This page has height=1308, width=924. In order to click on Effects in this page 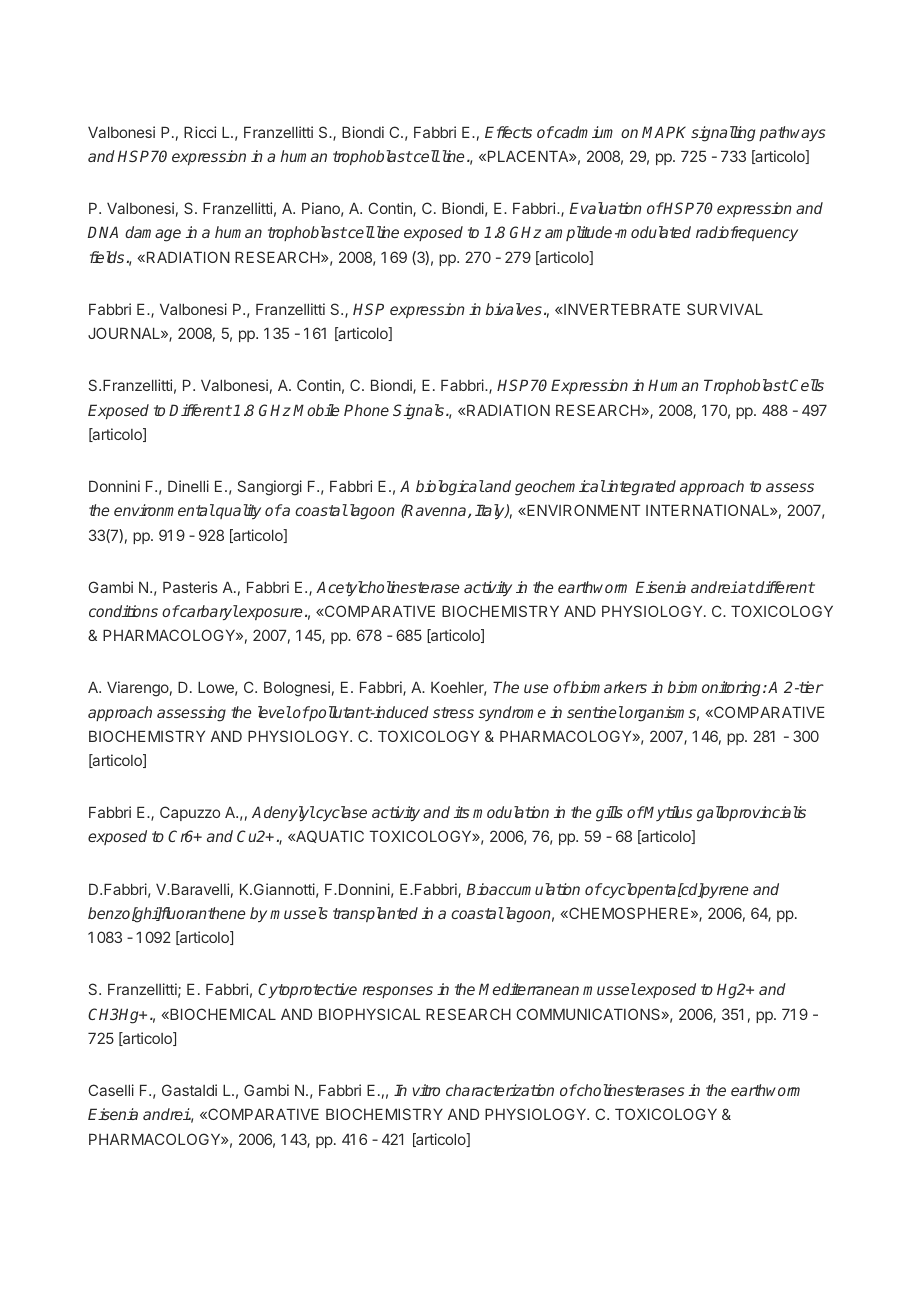, I will do `click(508, 132)`.
